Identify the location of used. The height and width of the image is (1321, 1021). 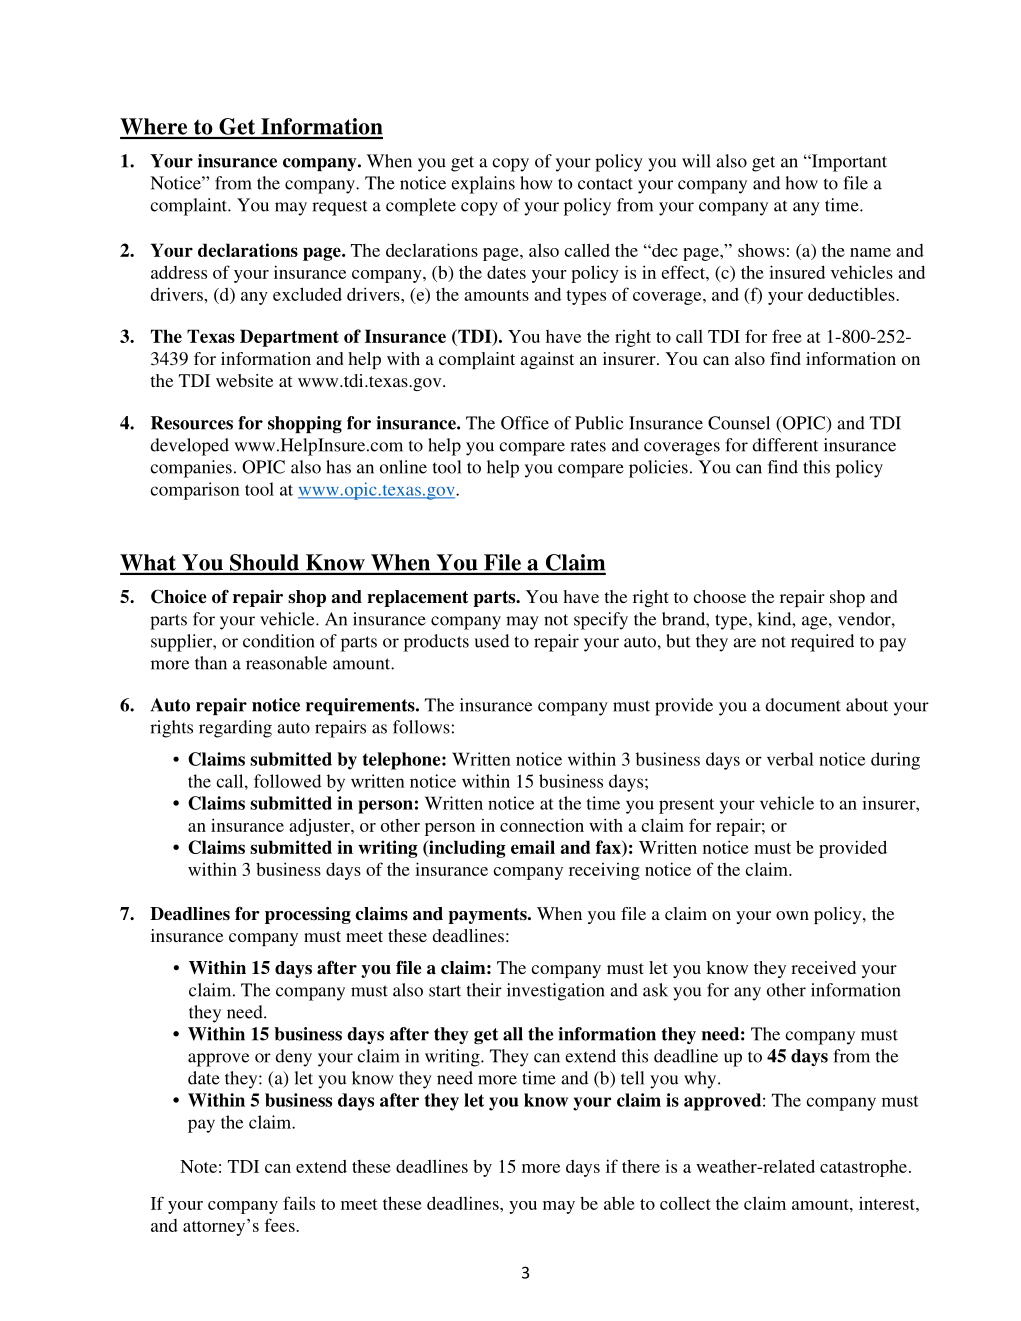
(491, 641).
